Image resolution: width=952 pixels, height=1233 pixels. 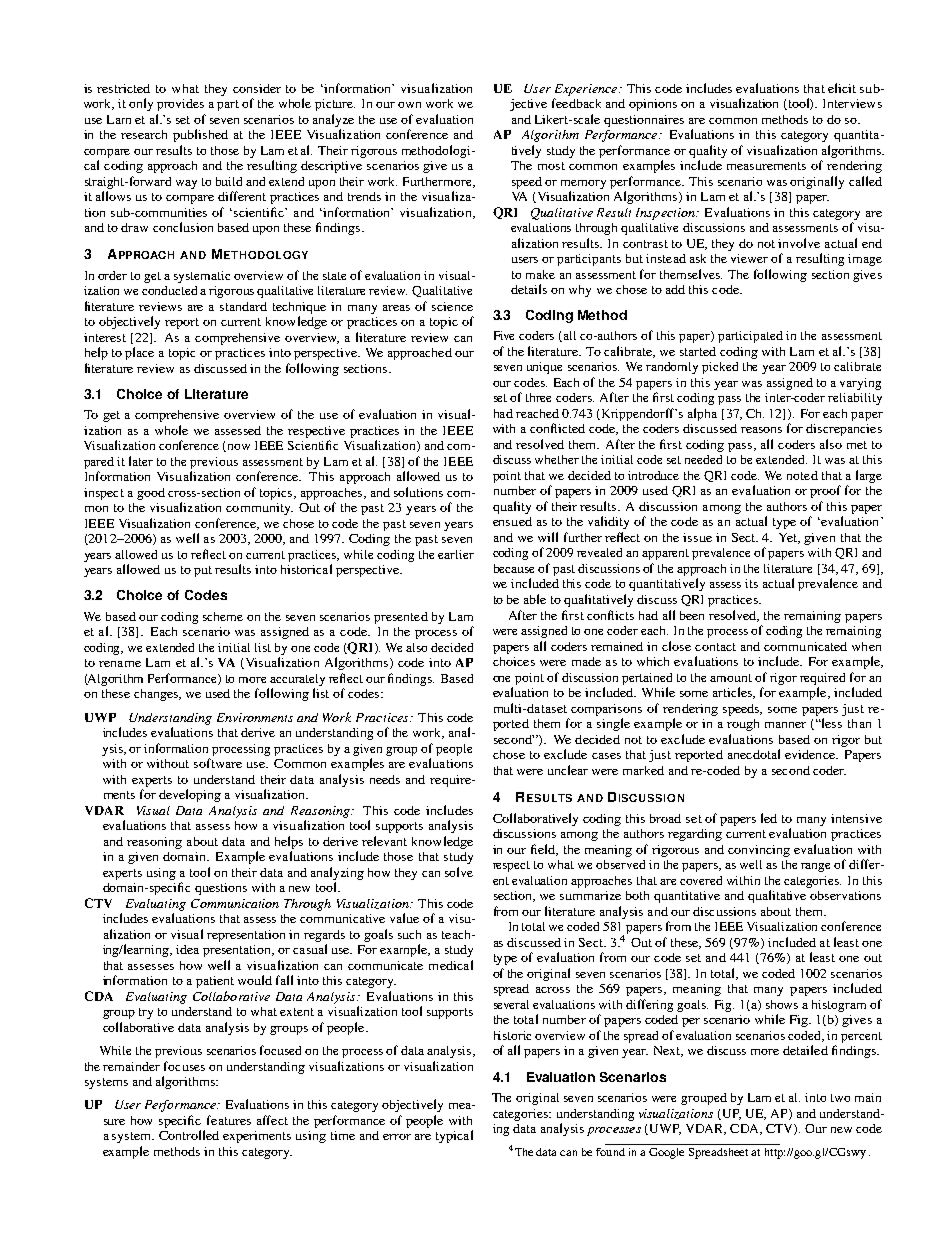 What do you see at coordinates (842, 88) in the screenshot?
I see `elicit` at bounding box center [842, 88].
